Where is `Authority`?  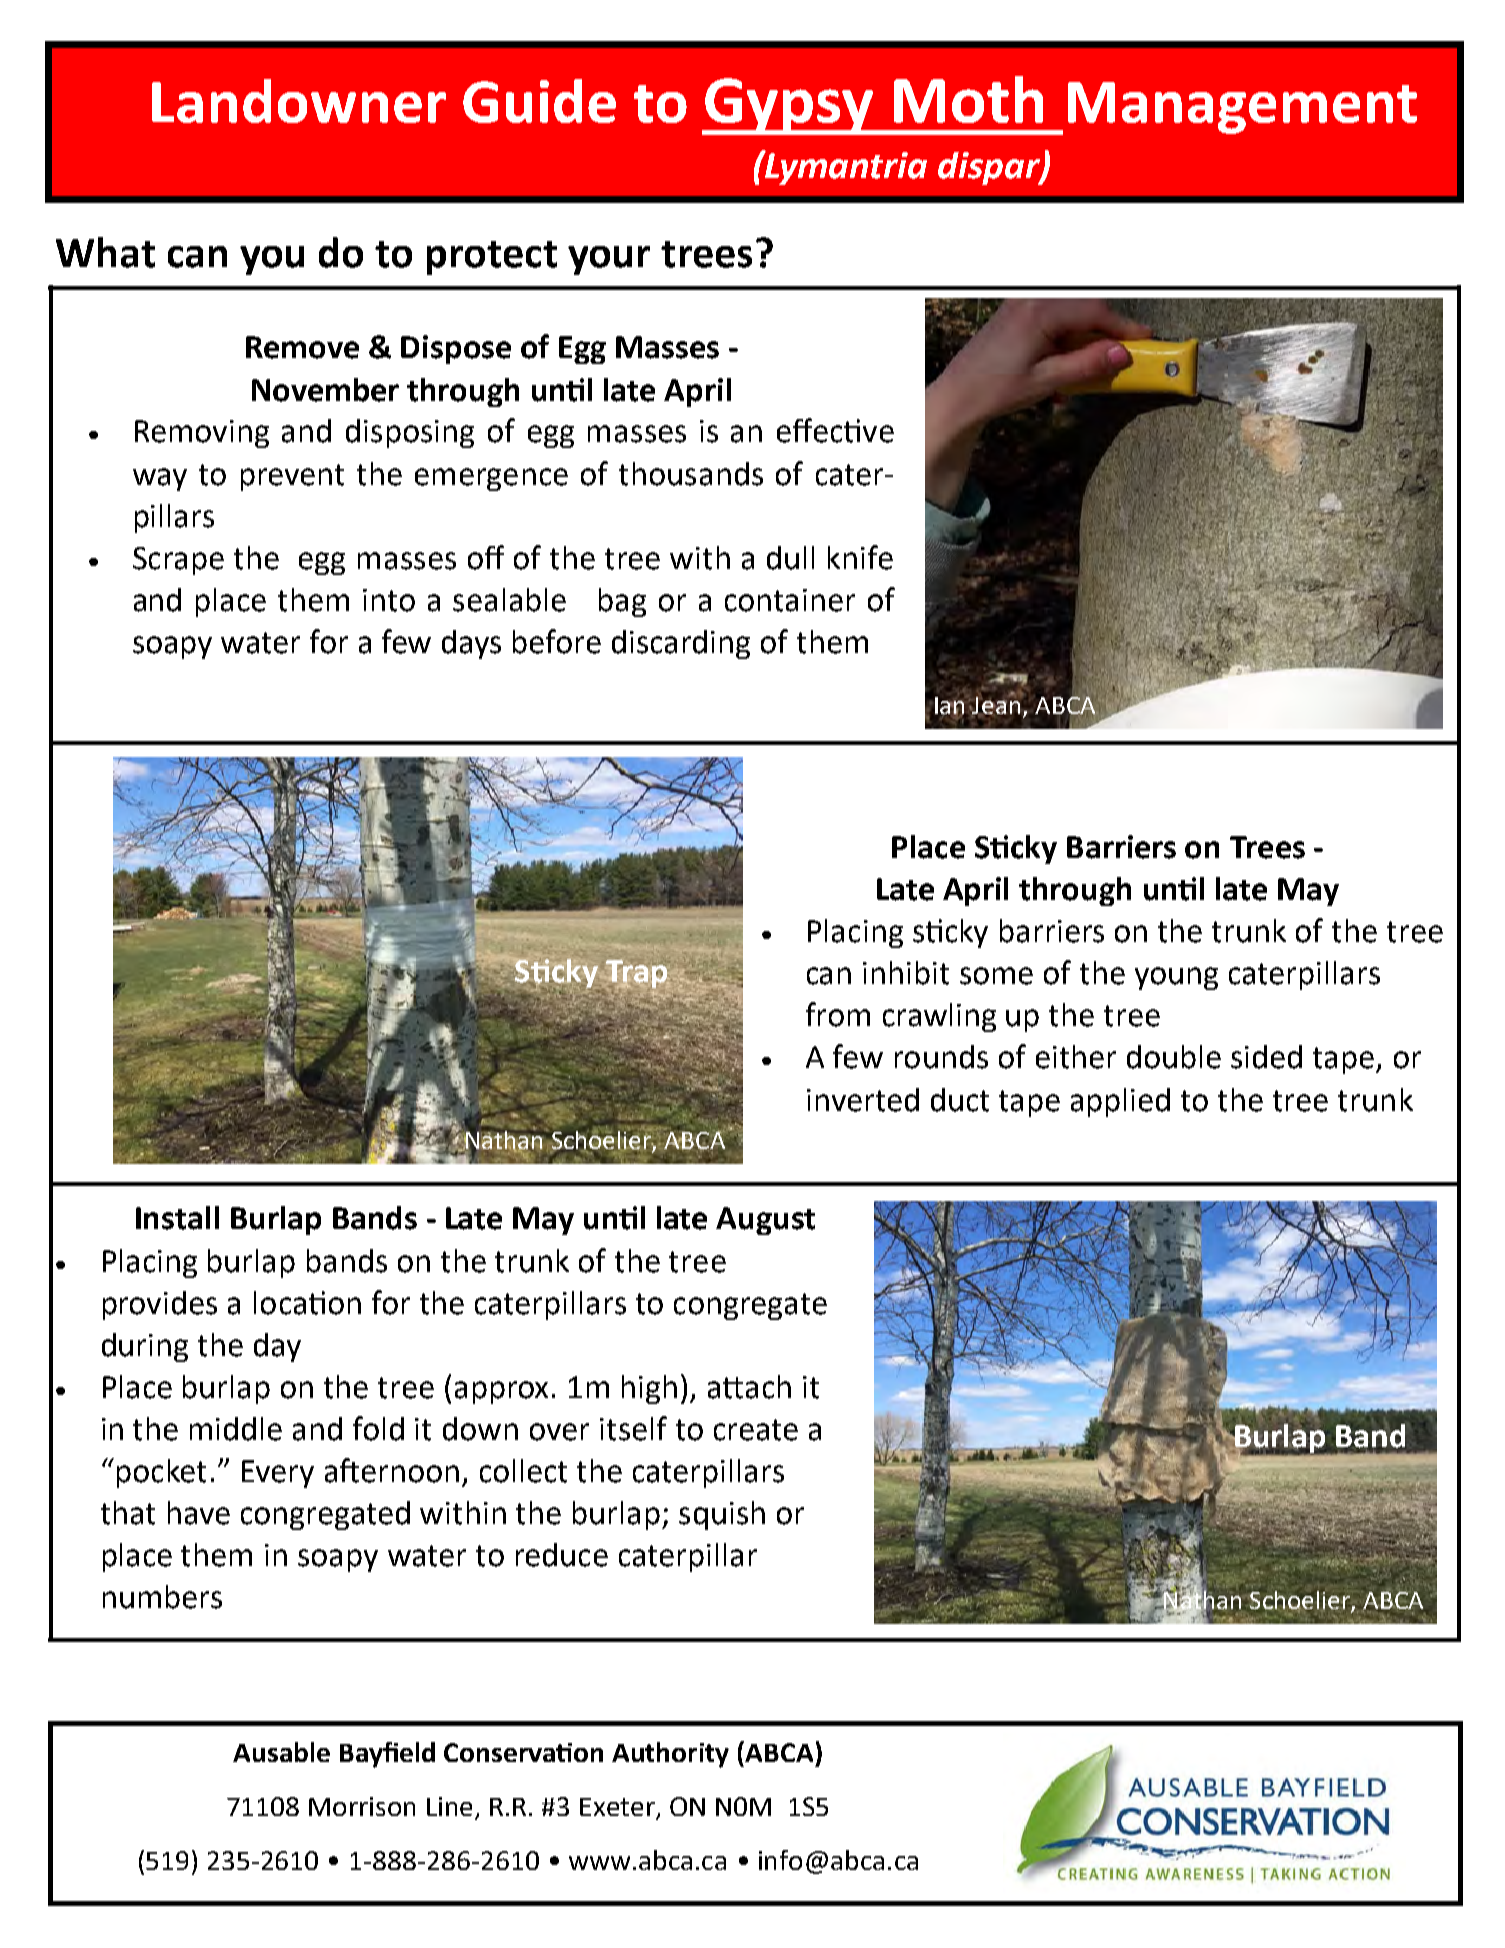
Authority is located at coordinates (670, 1755).
